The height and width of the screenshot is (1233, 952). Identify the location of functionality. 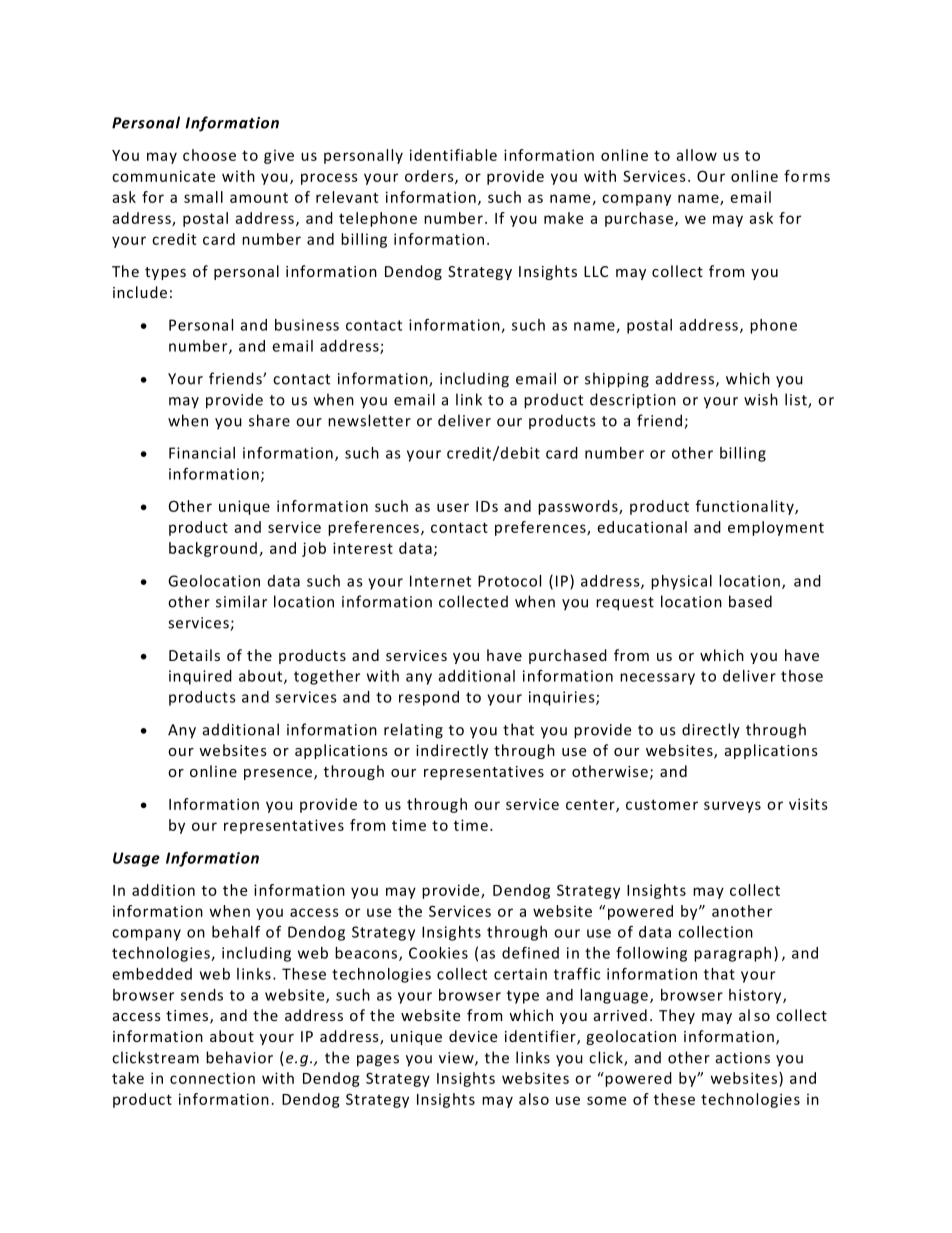
(746, 507).
